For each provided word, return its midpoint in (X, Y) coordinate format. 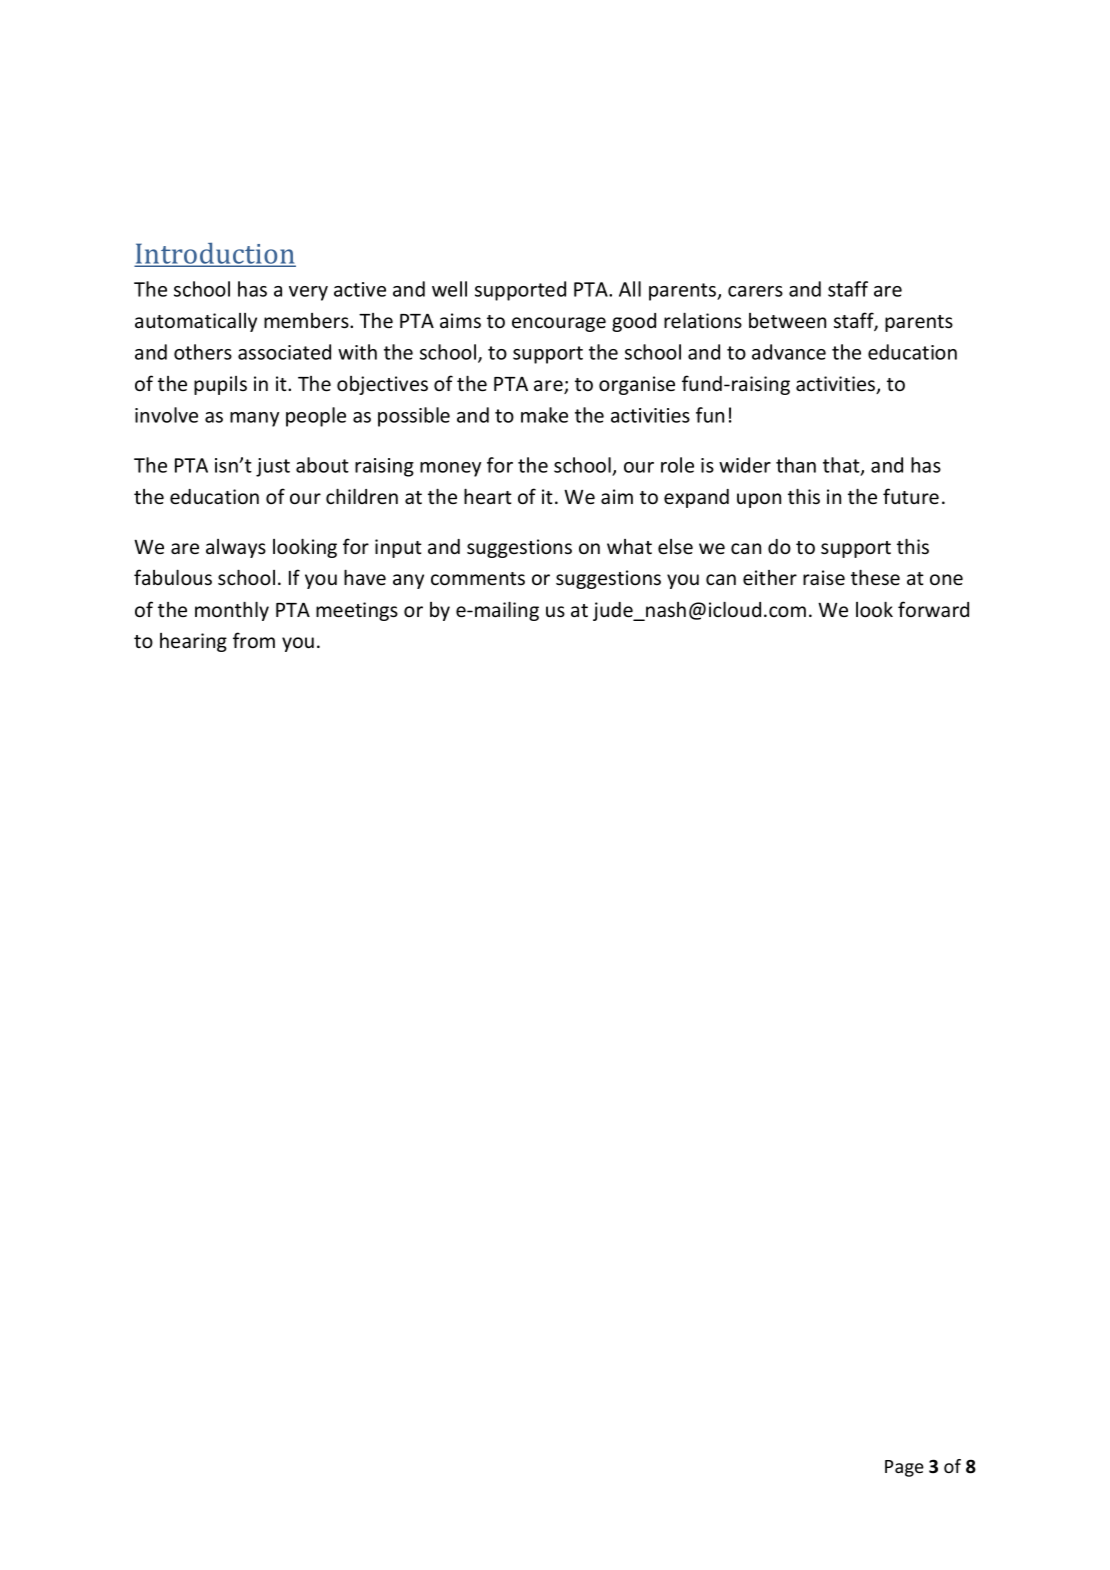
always (236, 548)
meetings (357, 611)
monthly (232, 611)
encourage (559, 324)
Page (904, 1468)
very (308, 293)
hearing (193, 642)
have (365, 577)
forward (933, 609)
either (770, 578)
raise (824, 578)
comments (478, 579)
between (787, 320)
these (875, 577)
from (254, 640)
